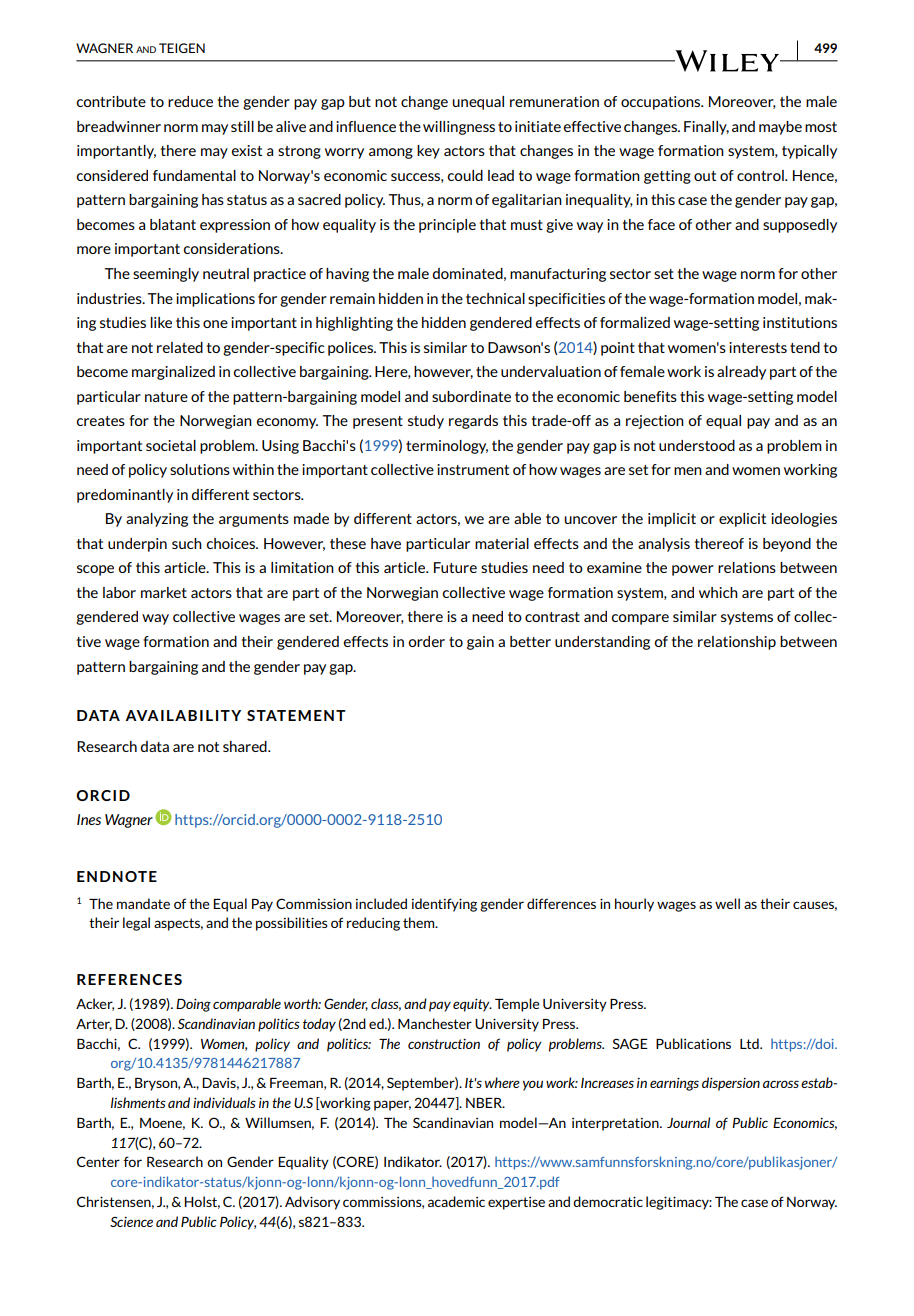 The height and width of the screenshot is (1316, 914). I want to click on reduce, so click(190, 101).
